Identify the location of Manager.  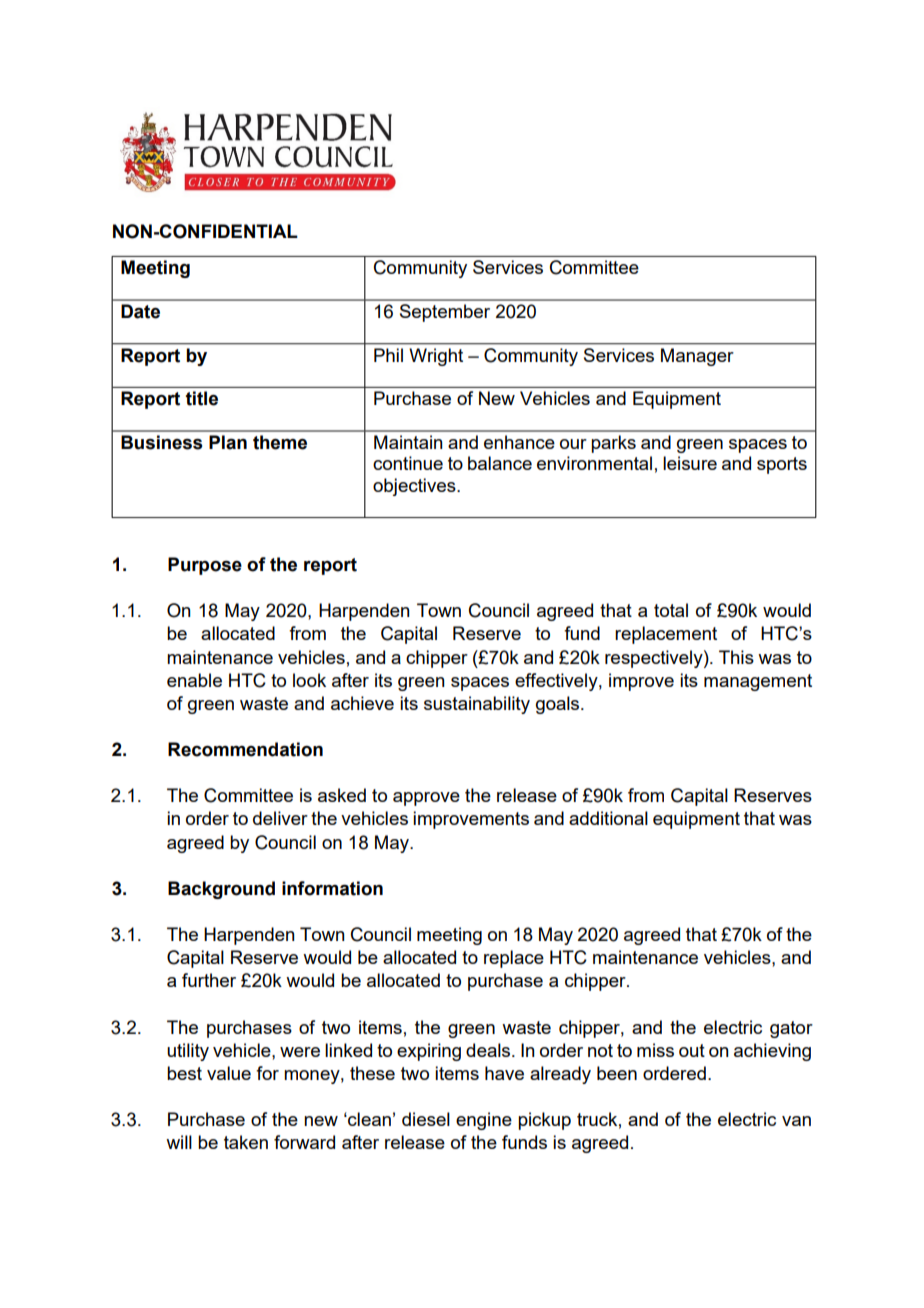
(697, 357).
